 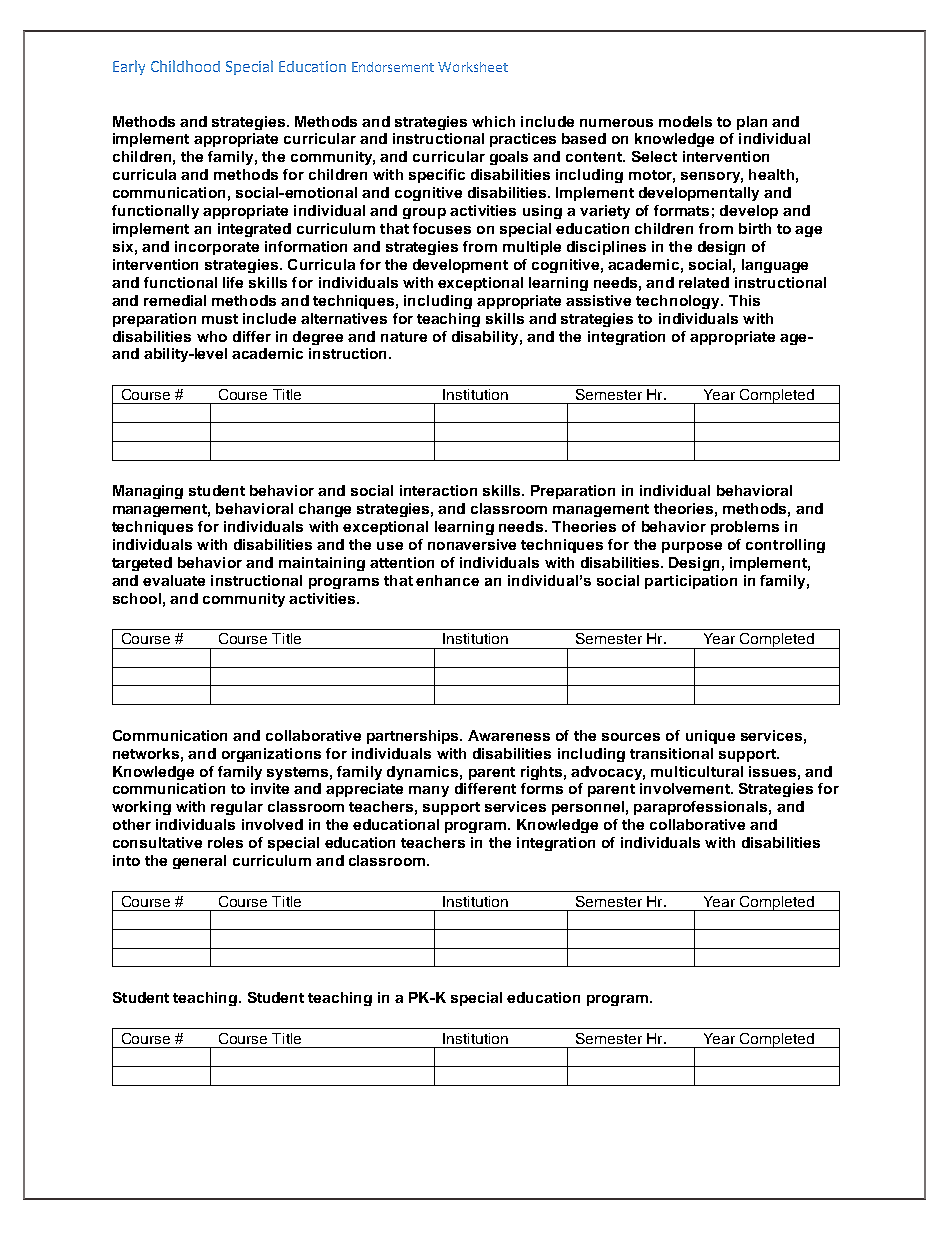 I want to click on interaction, so click(x=438, y=490).
